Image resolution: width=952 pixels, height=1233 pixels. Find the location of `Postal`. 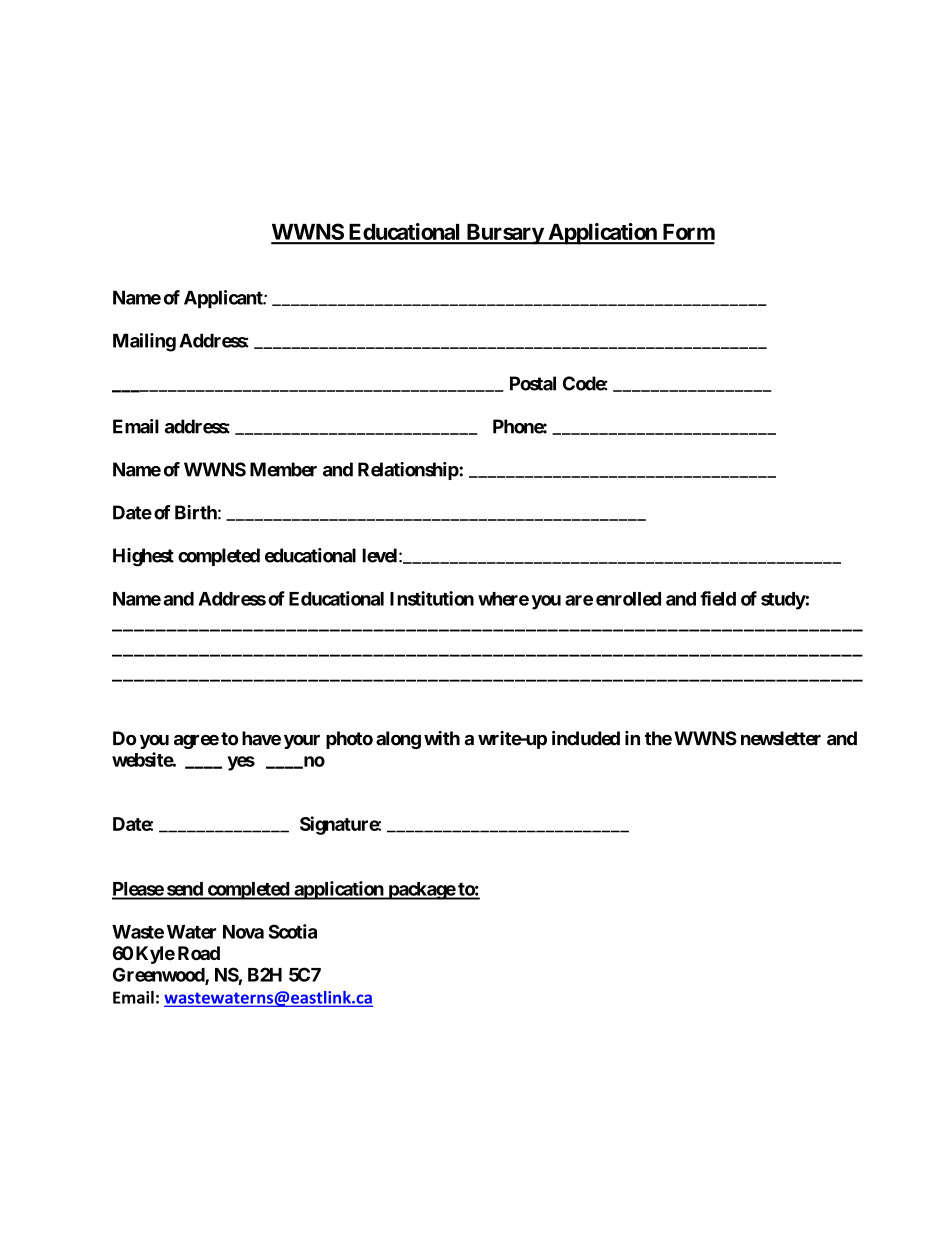

Postal is located at coordinates (533, 383).
